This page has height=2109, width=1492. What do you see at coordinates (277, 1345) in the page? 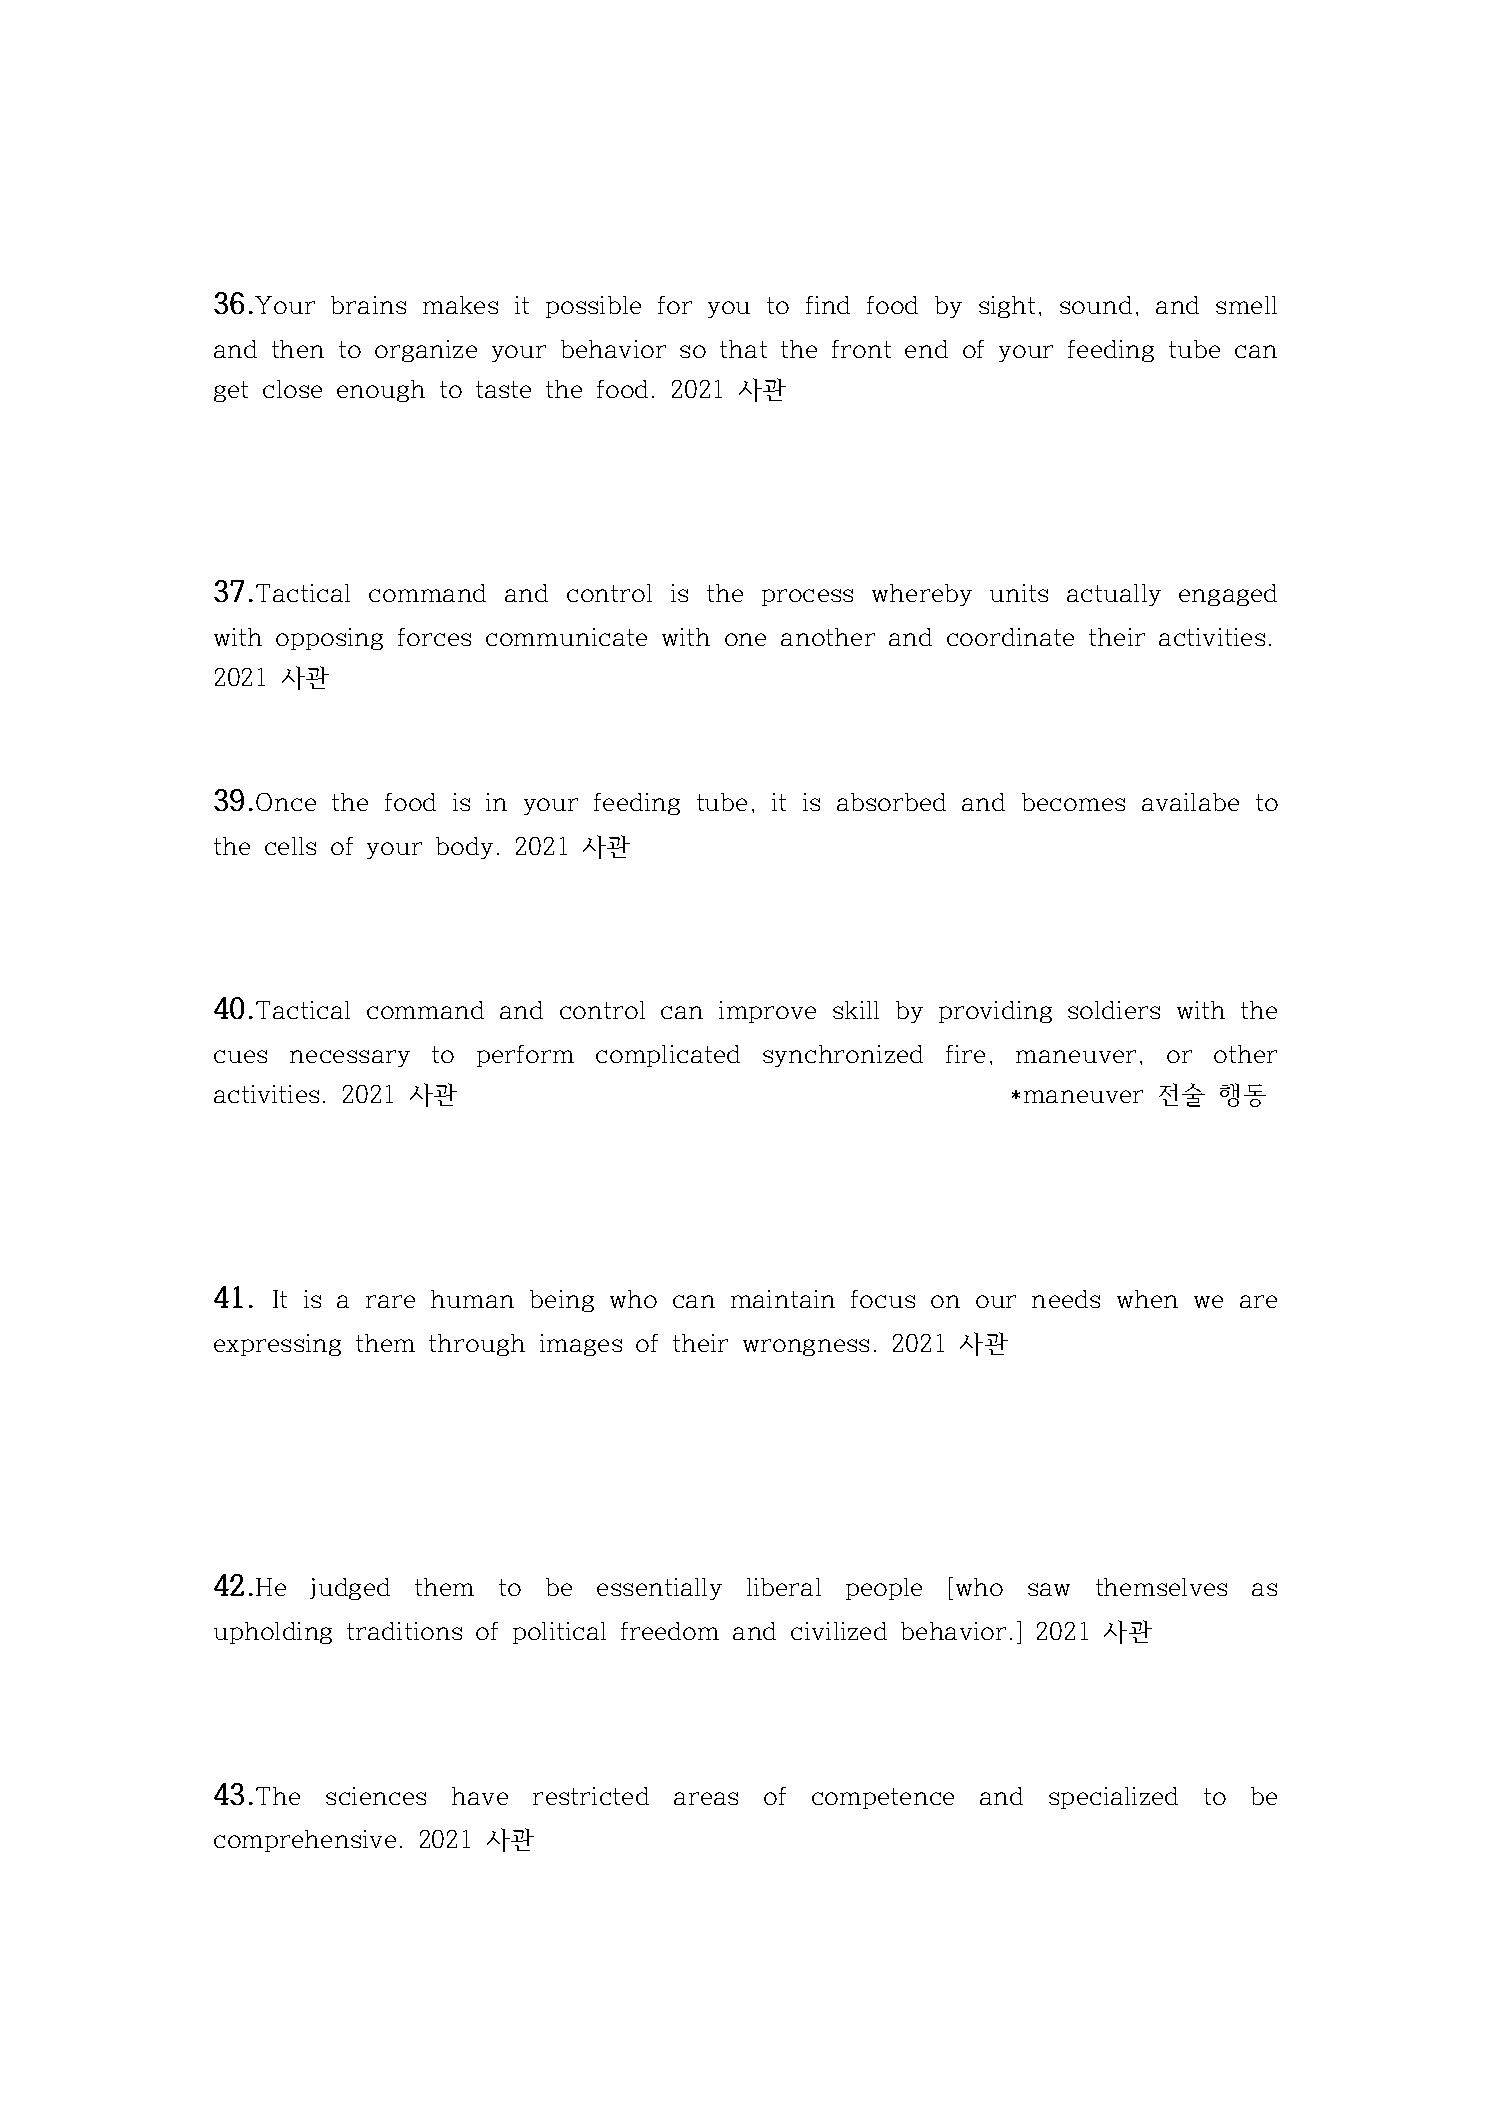
I see `expressing` at bounding box center [277, 1345].
